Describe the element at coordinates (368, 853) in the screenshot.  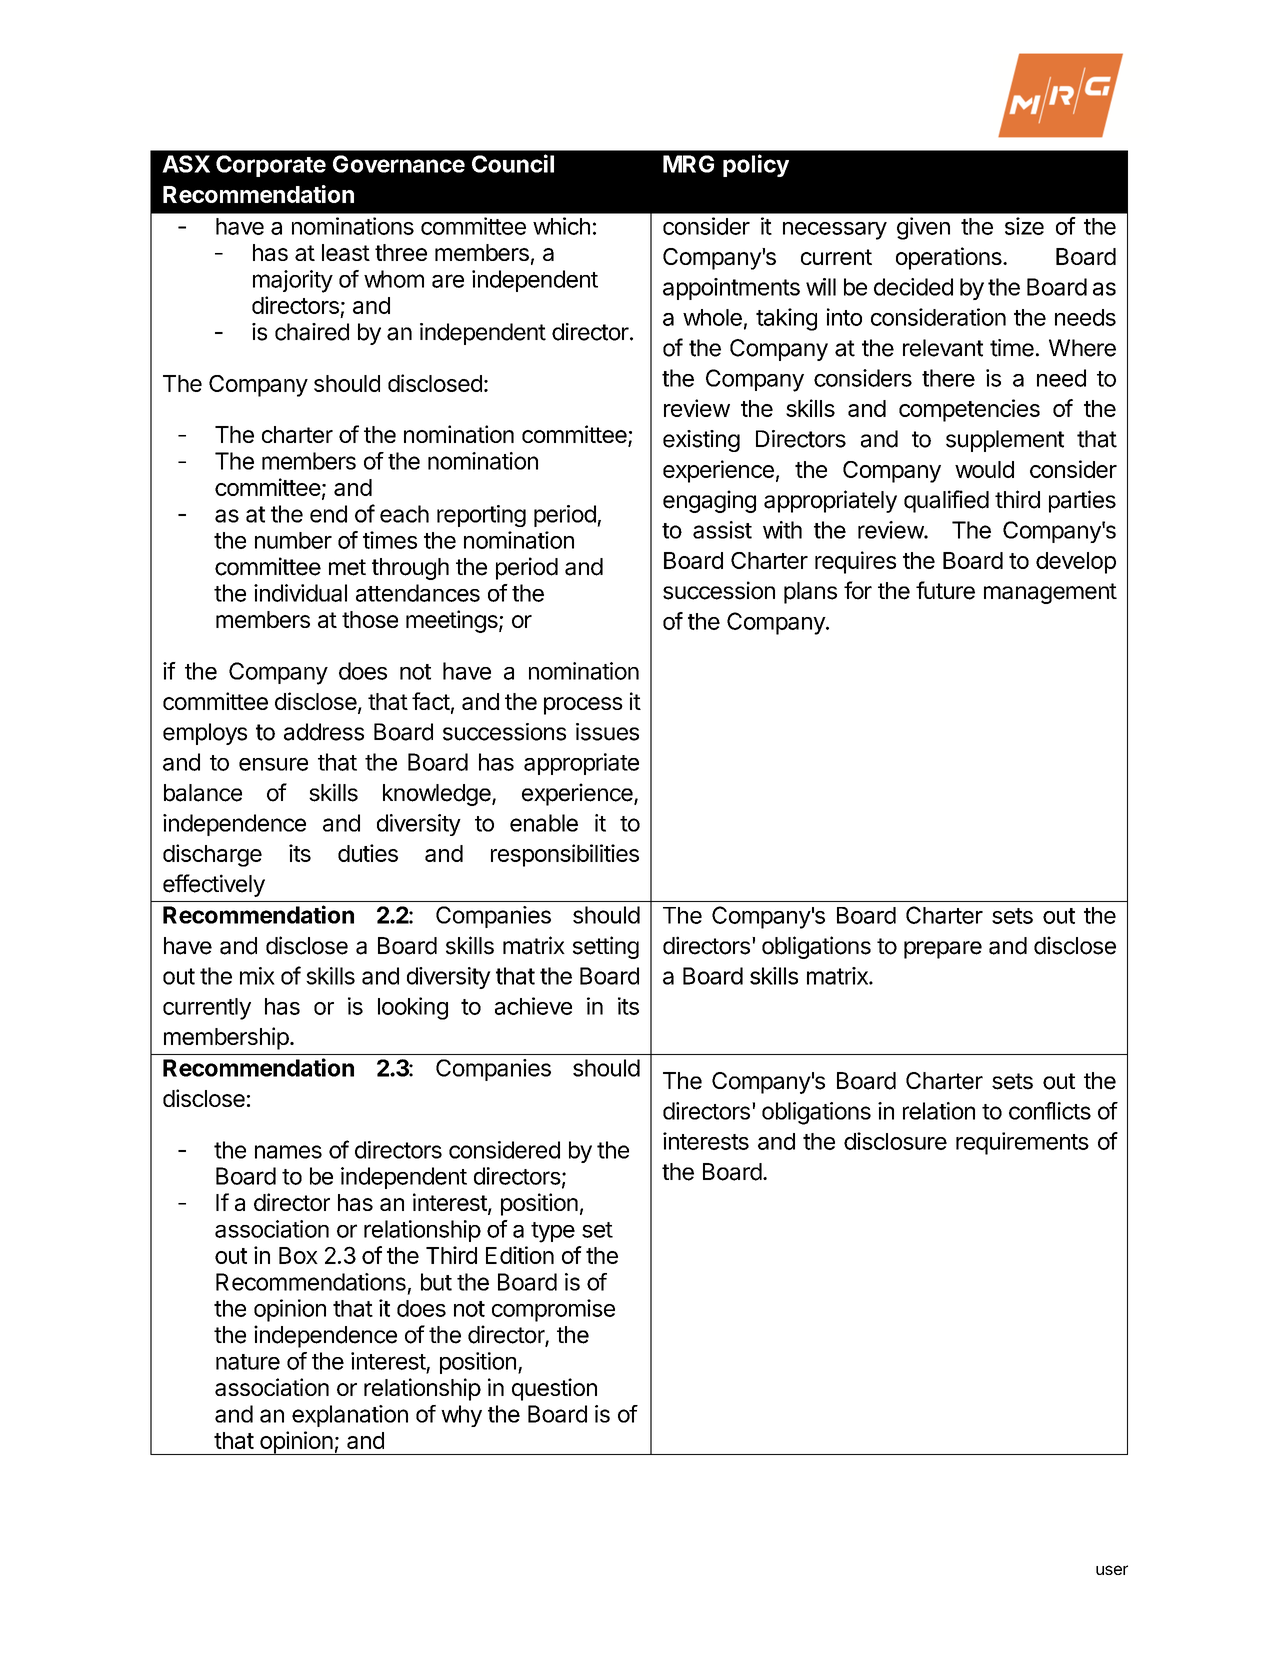
I see `duties` at that location.
